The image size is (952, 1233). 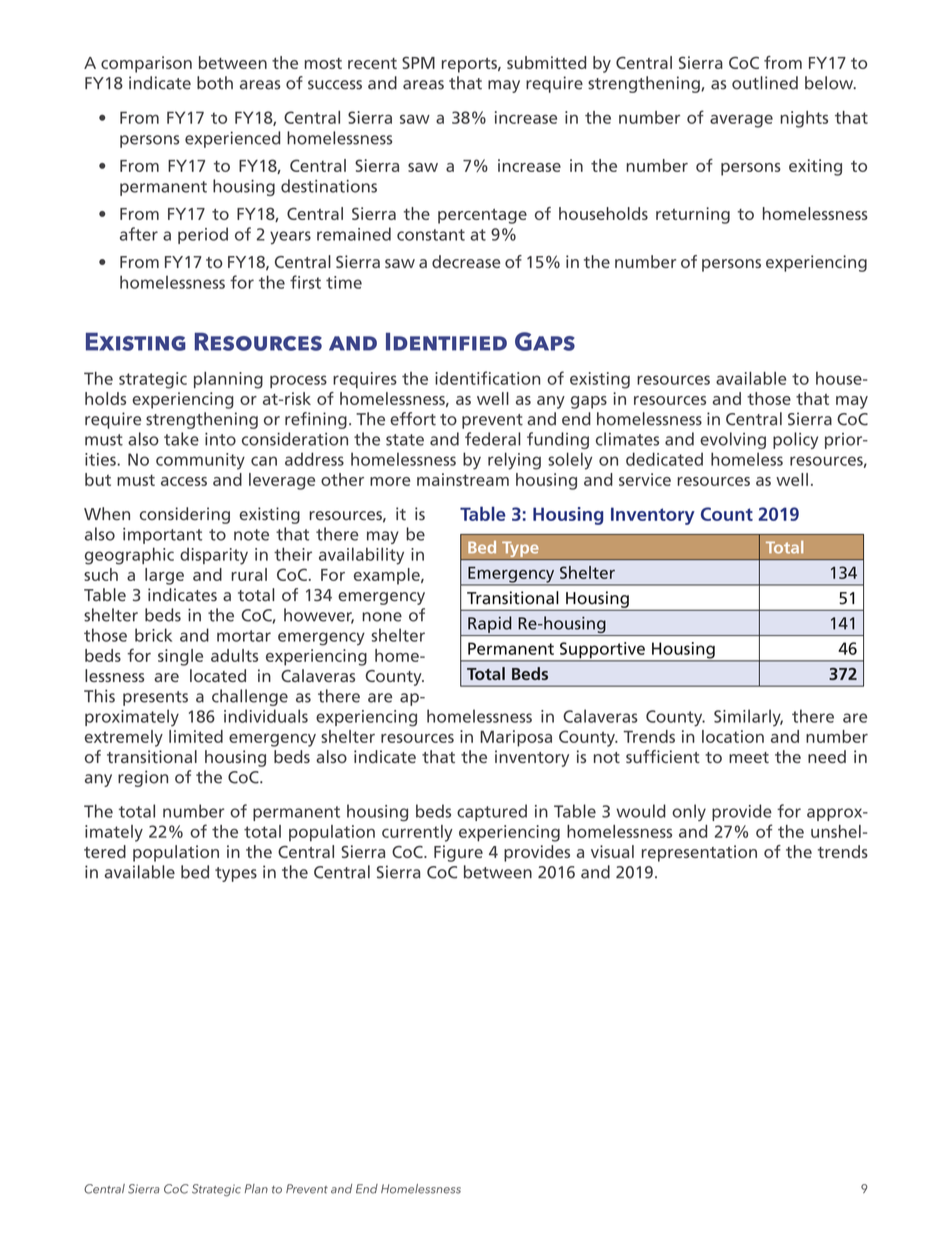 I want to click on mainstream, so click(x=463, y=479).
